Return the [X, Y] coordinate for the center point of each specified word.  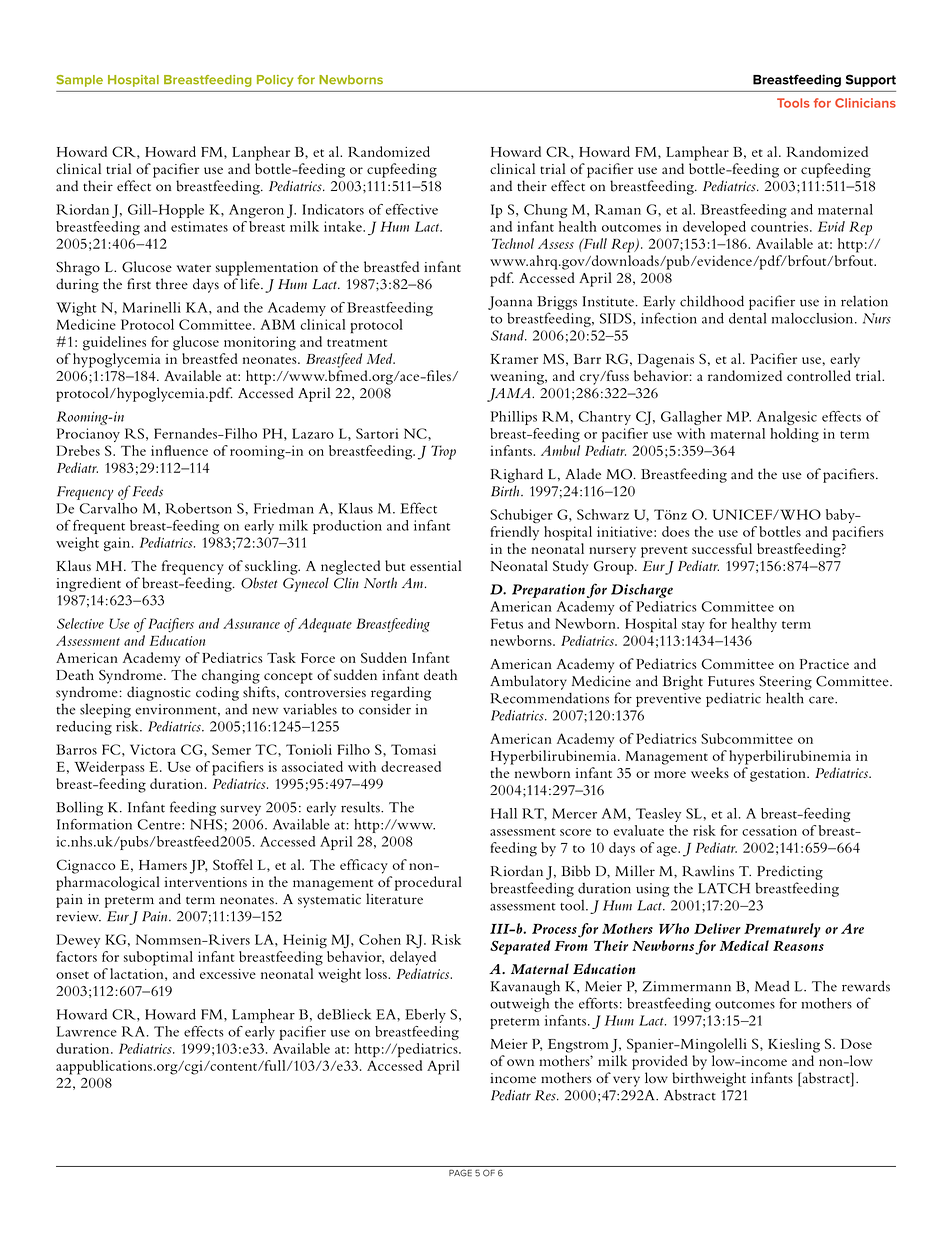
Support [871, 80]
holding [794, 435]
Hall [504, 813]
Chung [545, 211]
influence [179, 450]
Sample [79, 81]
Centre [160, 824]
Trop [443, 452]
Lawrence [87, 1031]
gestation [779, 775]
